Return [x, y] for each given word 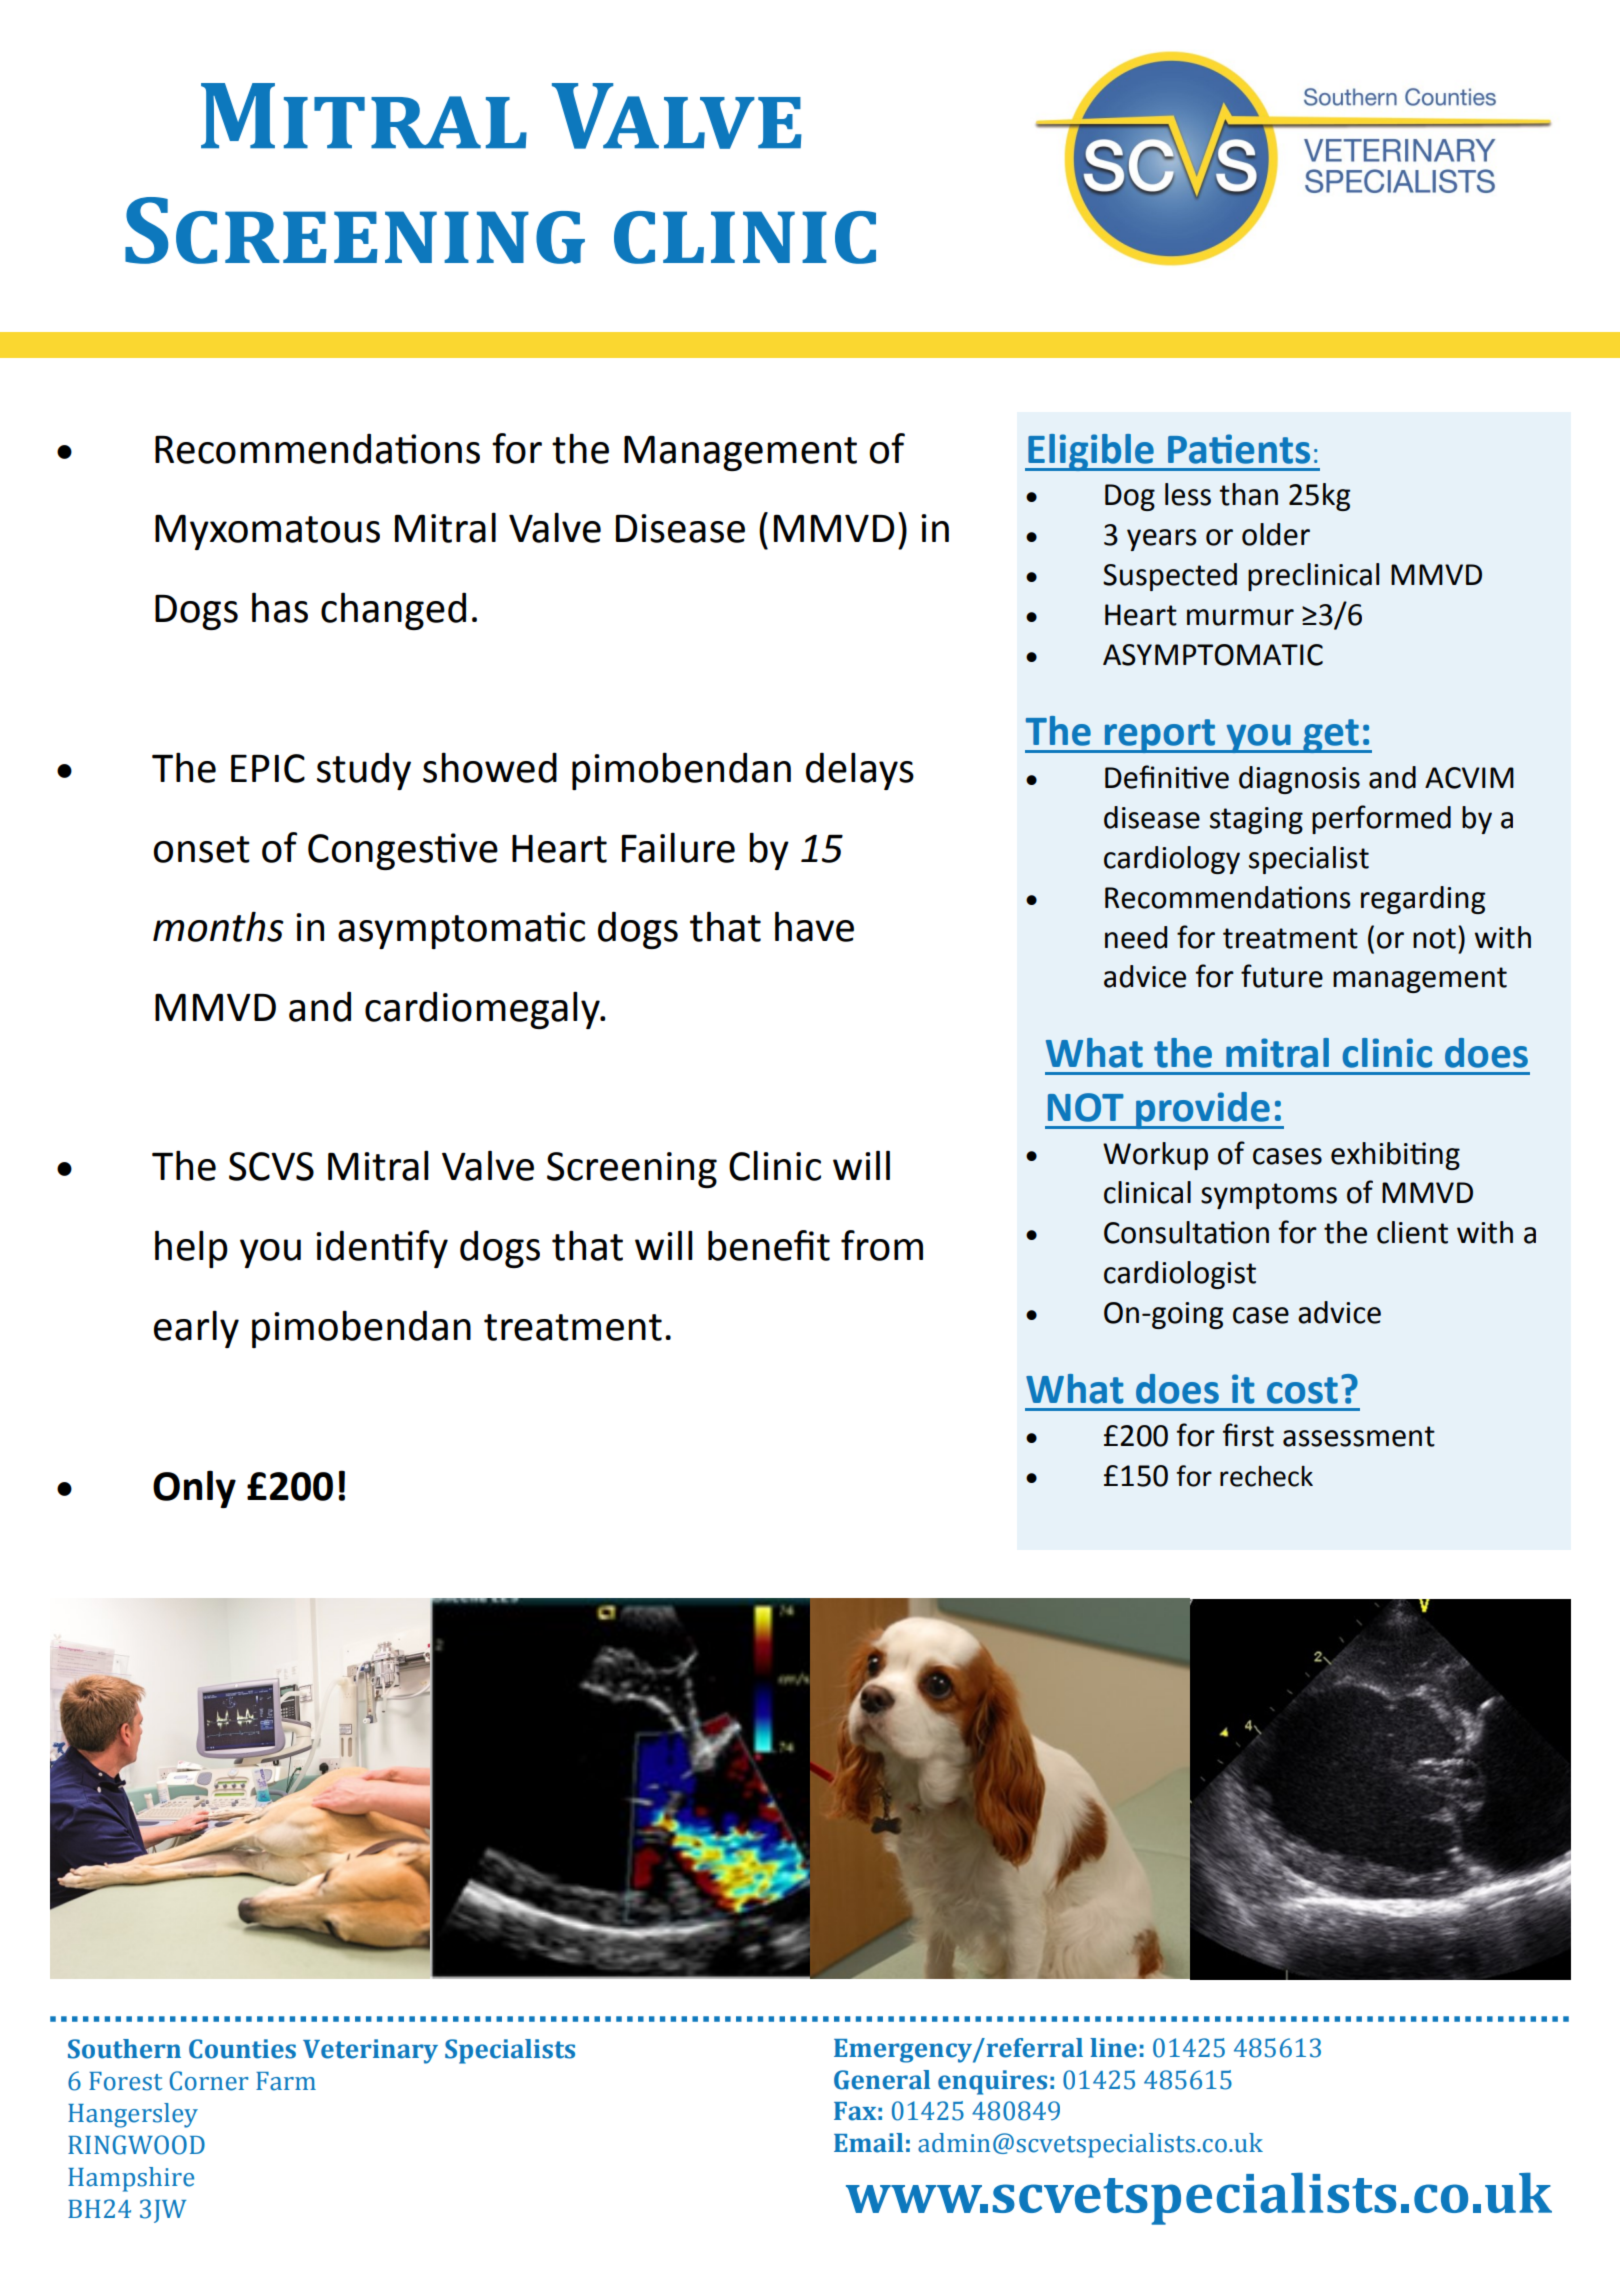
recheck [1266, 1476]
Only [194, 1489]
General [882, 2080]
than [1248, 494]
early [196, 1329]
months [218, 927]
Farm [286, 2081]
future [1282, 976]
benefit [769, 1245]
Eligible [1091, 452]
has [280, 608]
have [814, 927]
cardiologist [1180, 1275]
